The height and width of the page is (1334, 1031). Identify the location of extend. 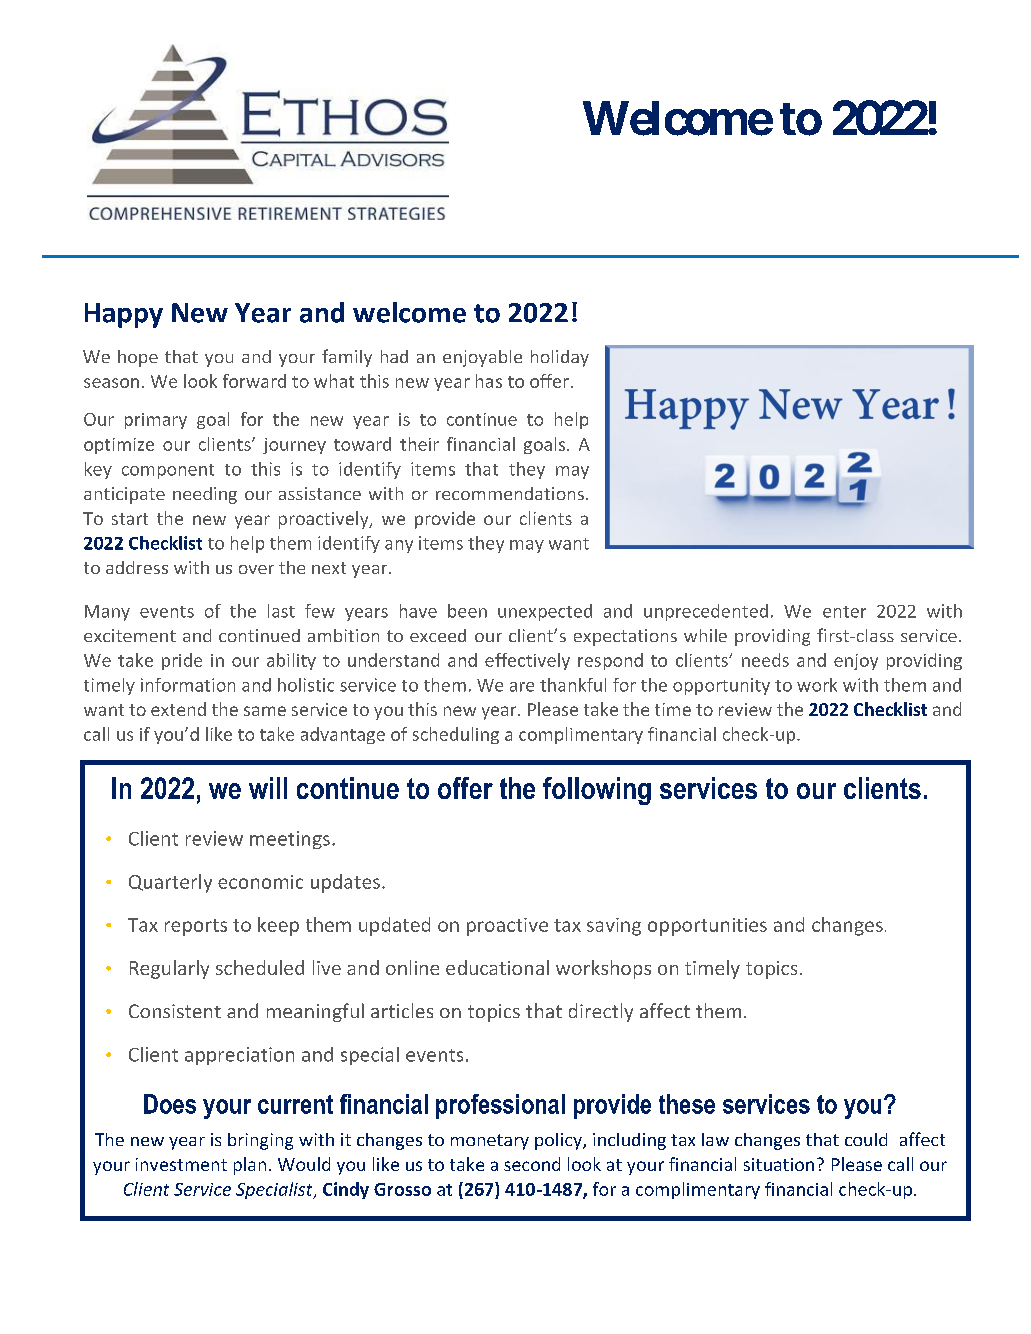
(178, 709).
